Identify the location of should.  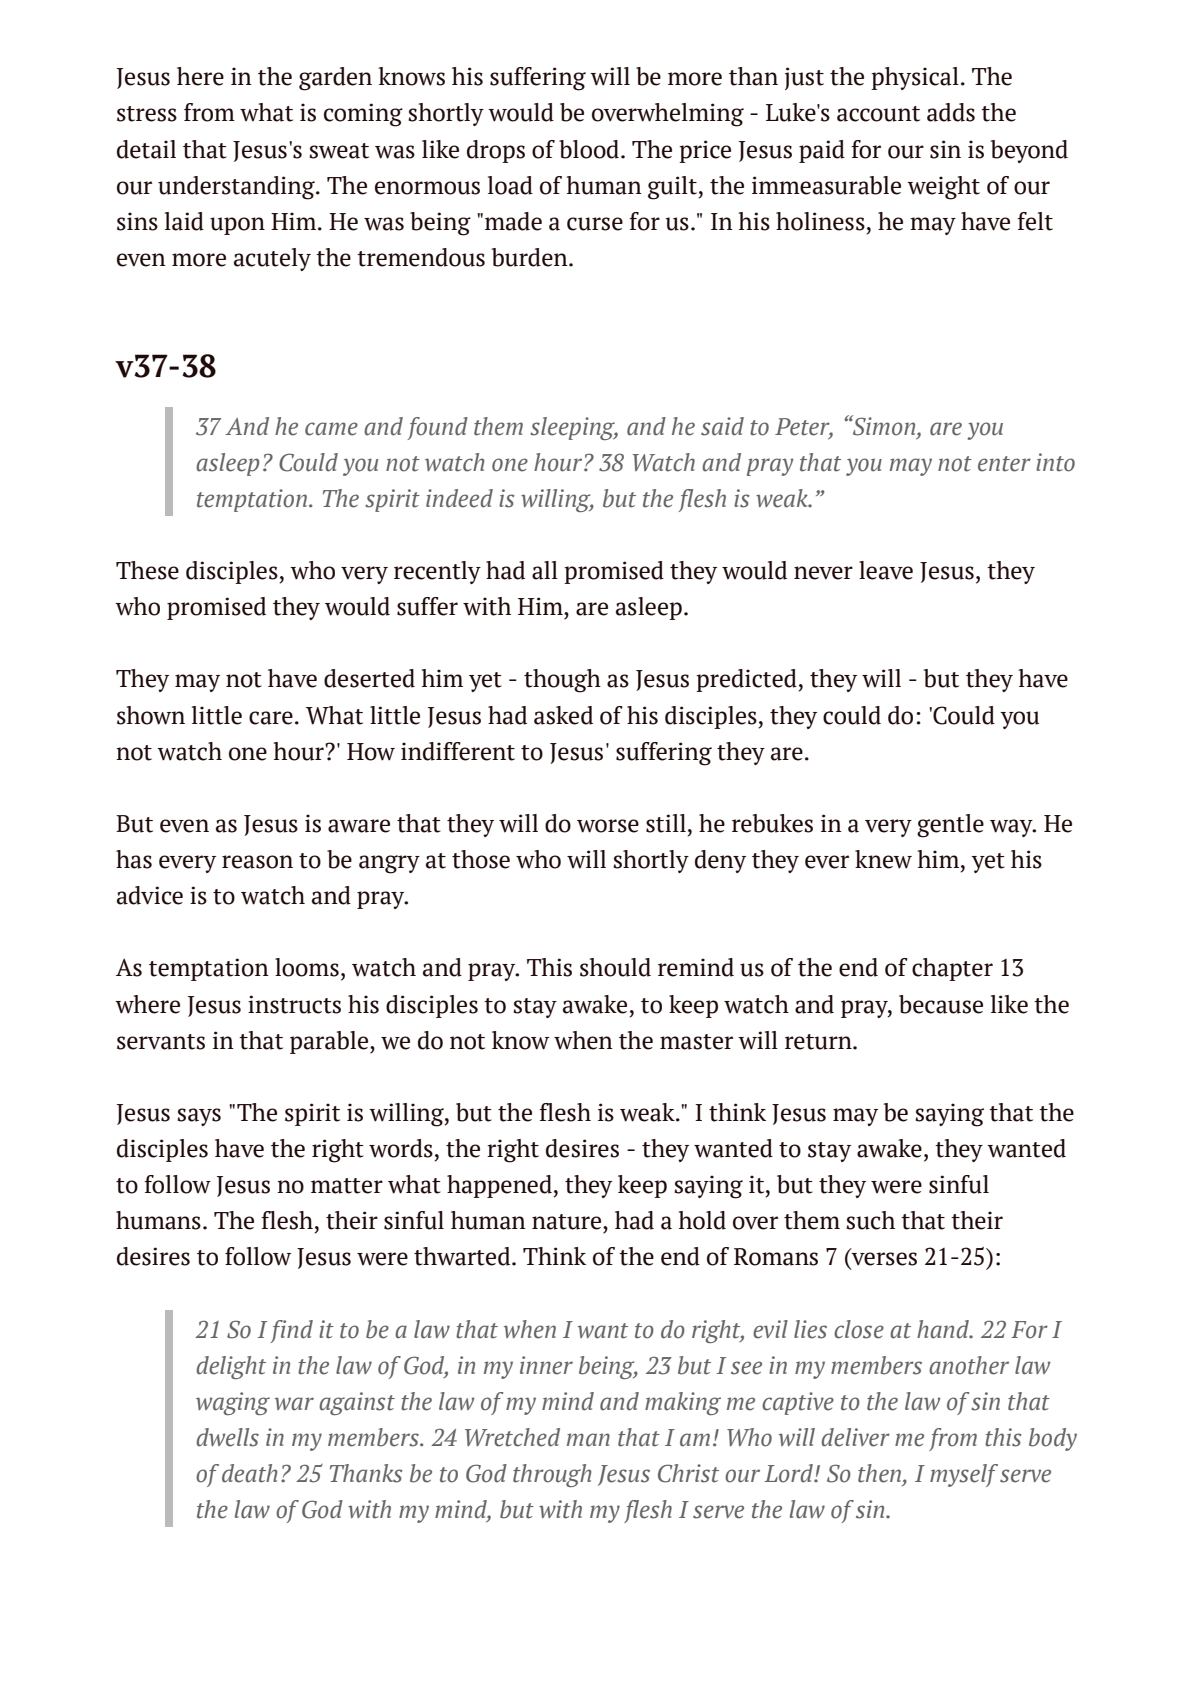
(615, 967).
